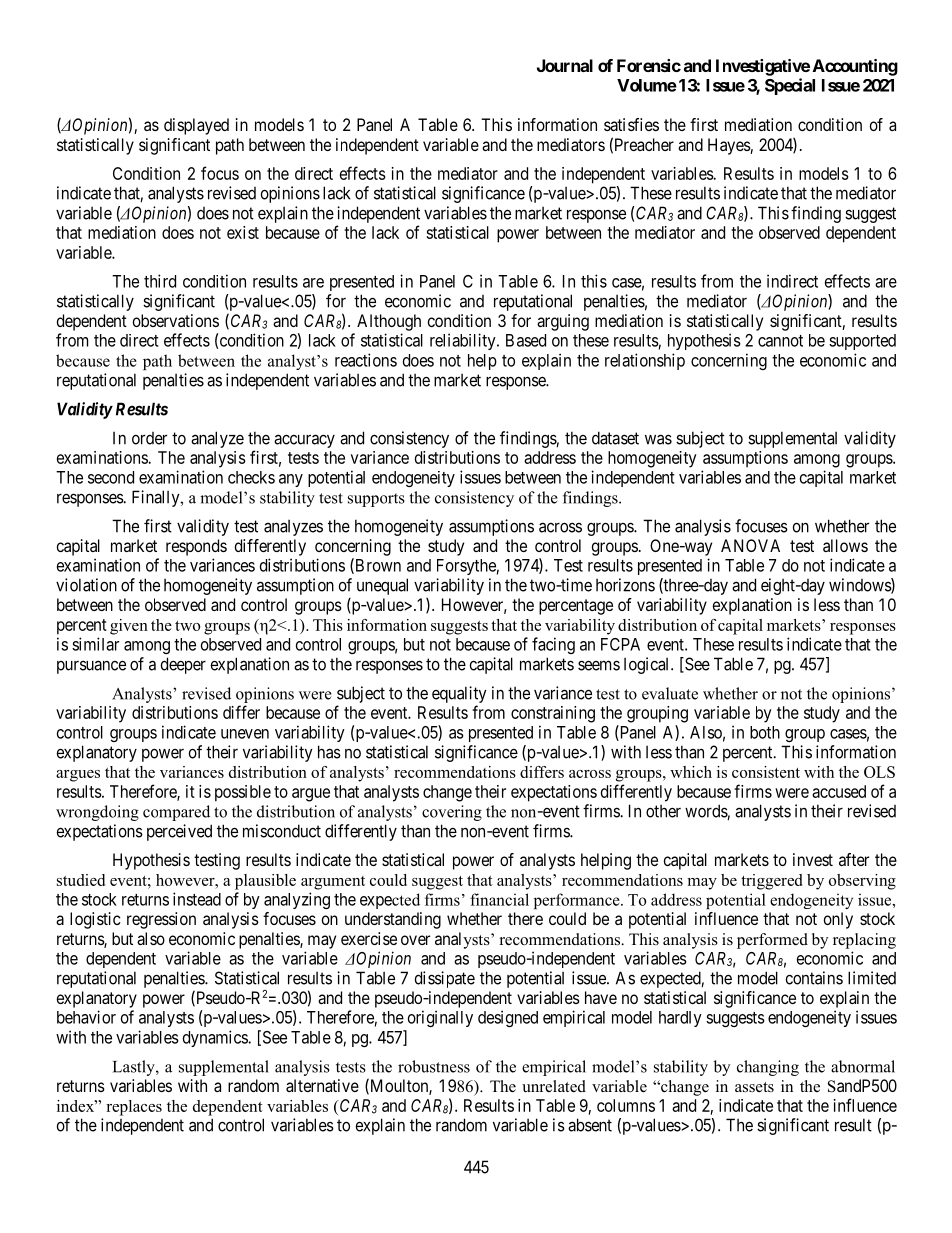 Image resolution: width=952 pixels, height=1233 pixels. I want to click on reliability, so click(464, 341).
